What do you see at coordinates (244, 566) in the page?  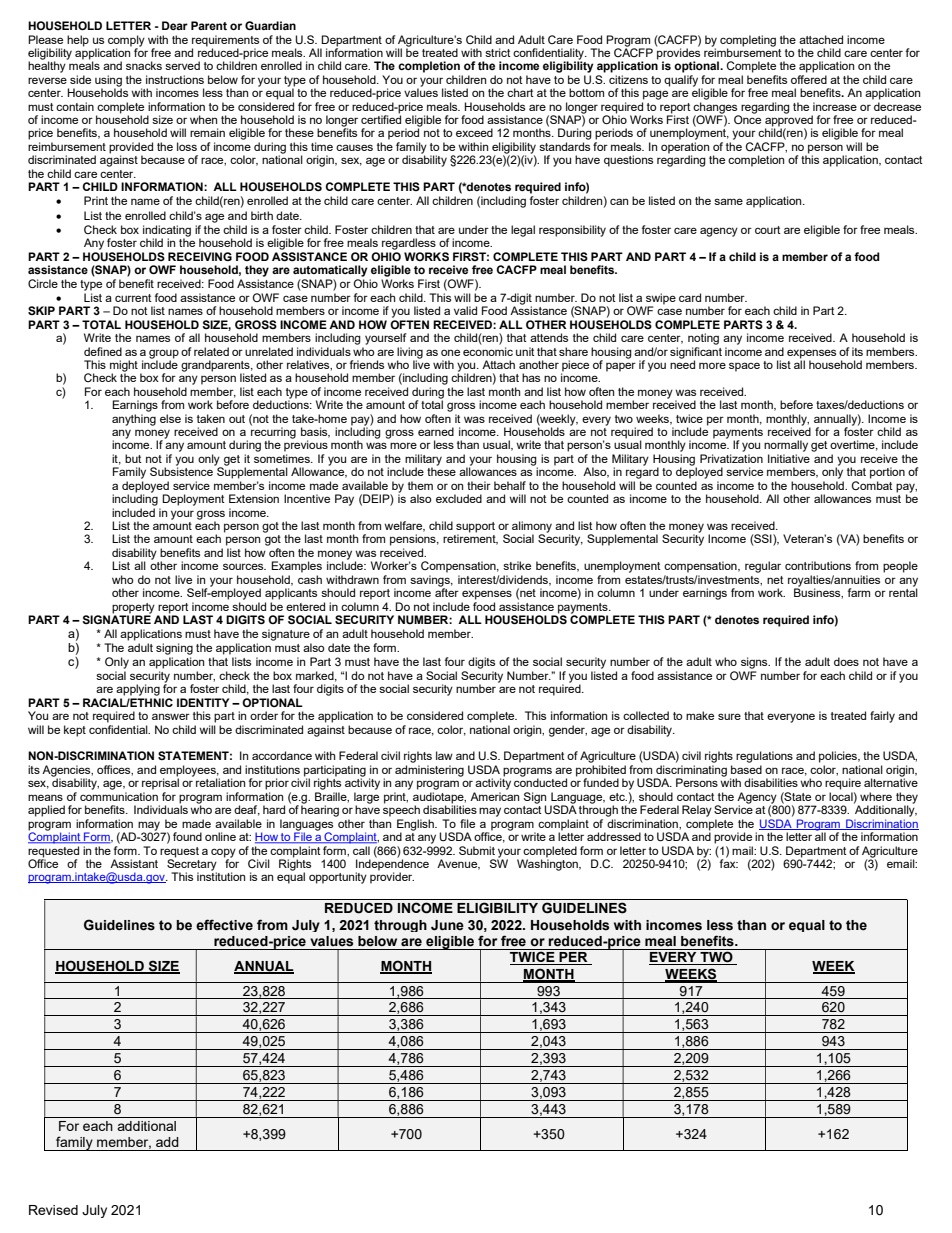 I see `sources` at bounding box center [244, 566].
